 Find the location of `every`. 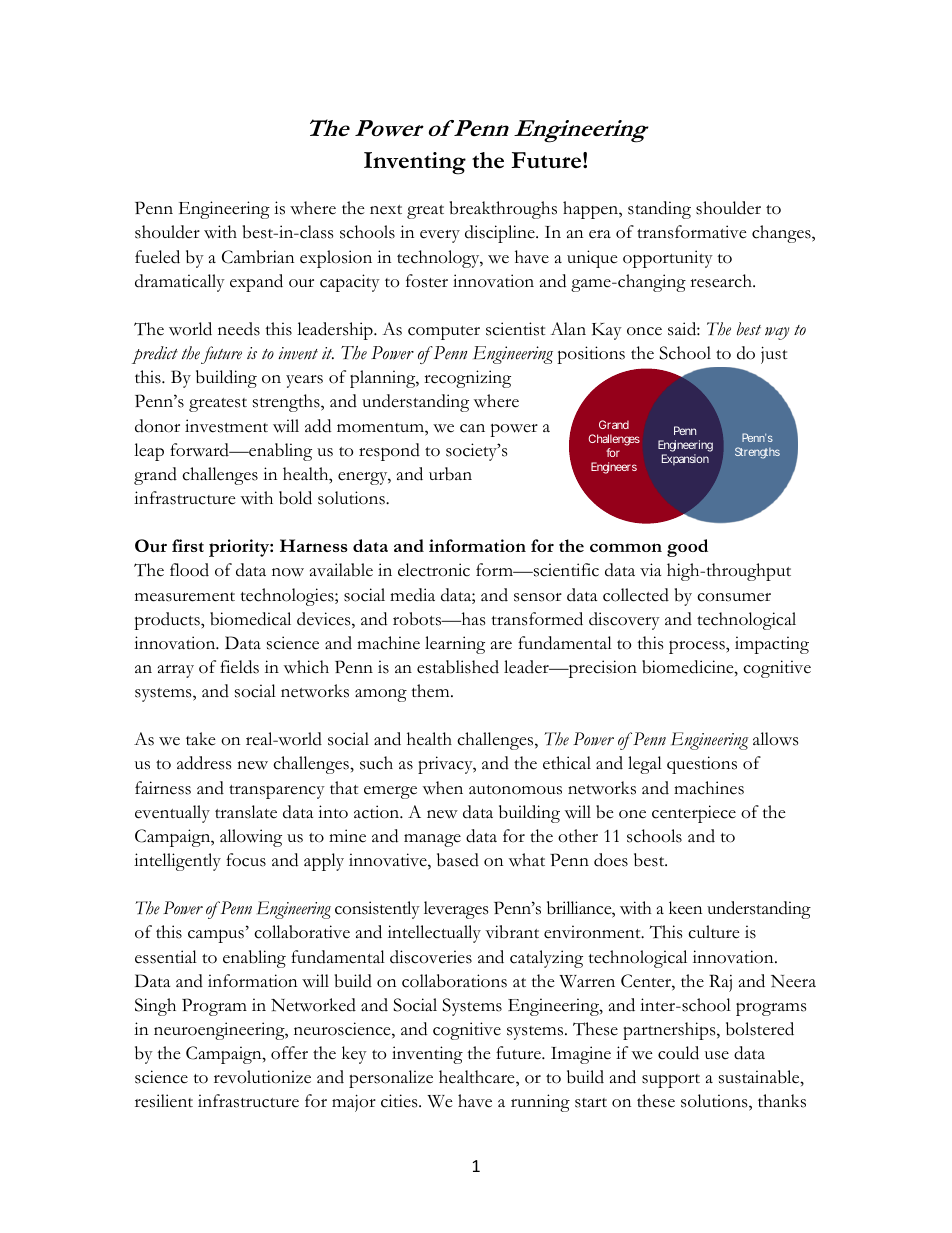

every is located at coordinates (440, 236).
